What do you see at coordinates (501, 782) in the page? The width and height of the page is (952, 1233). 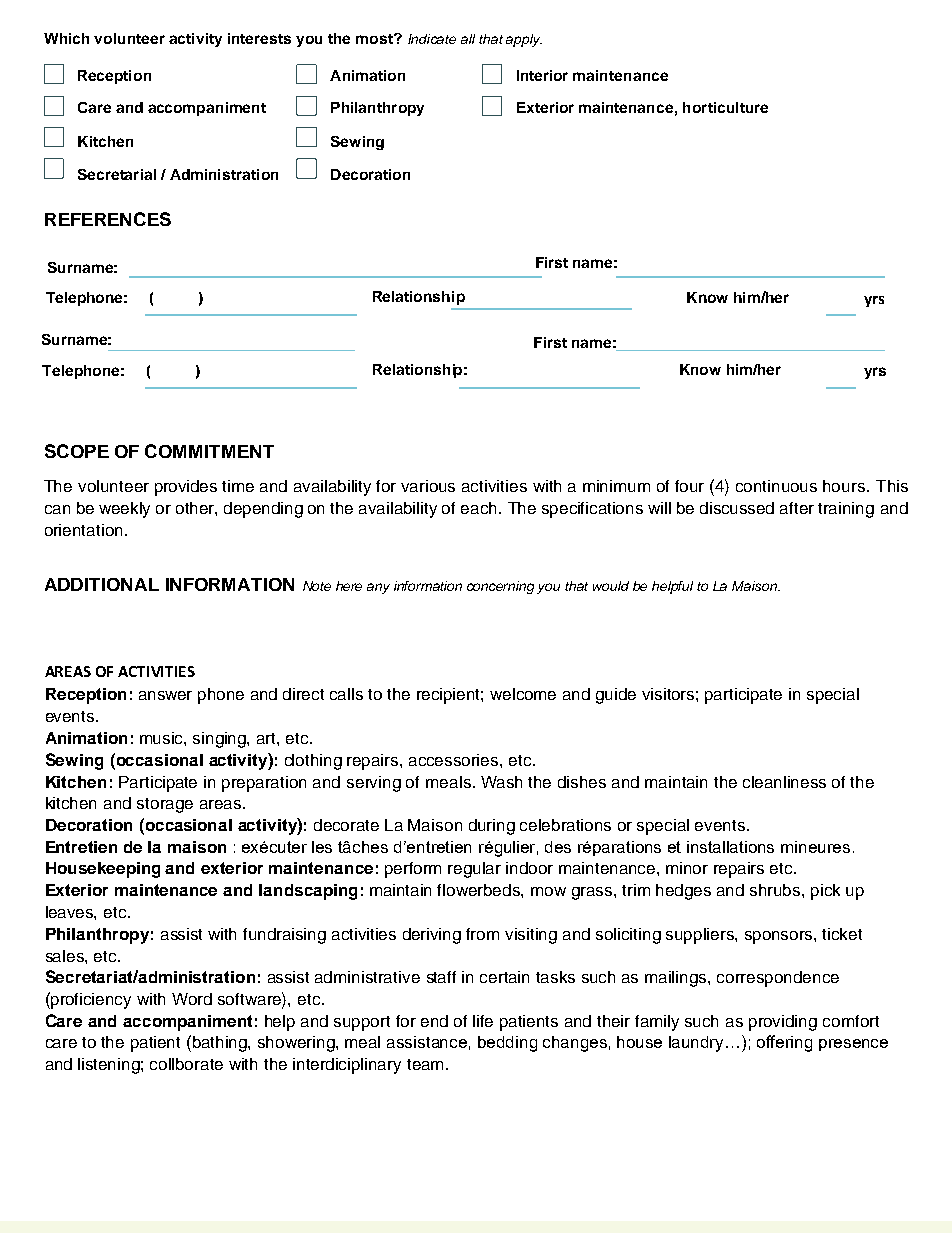 I see `Wash` at bounding box center [501, 782].
